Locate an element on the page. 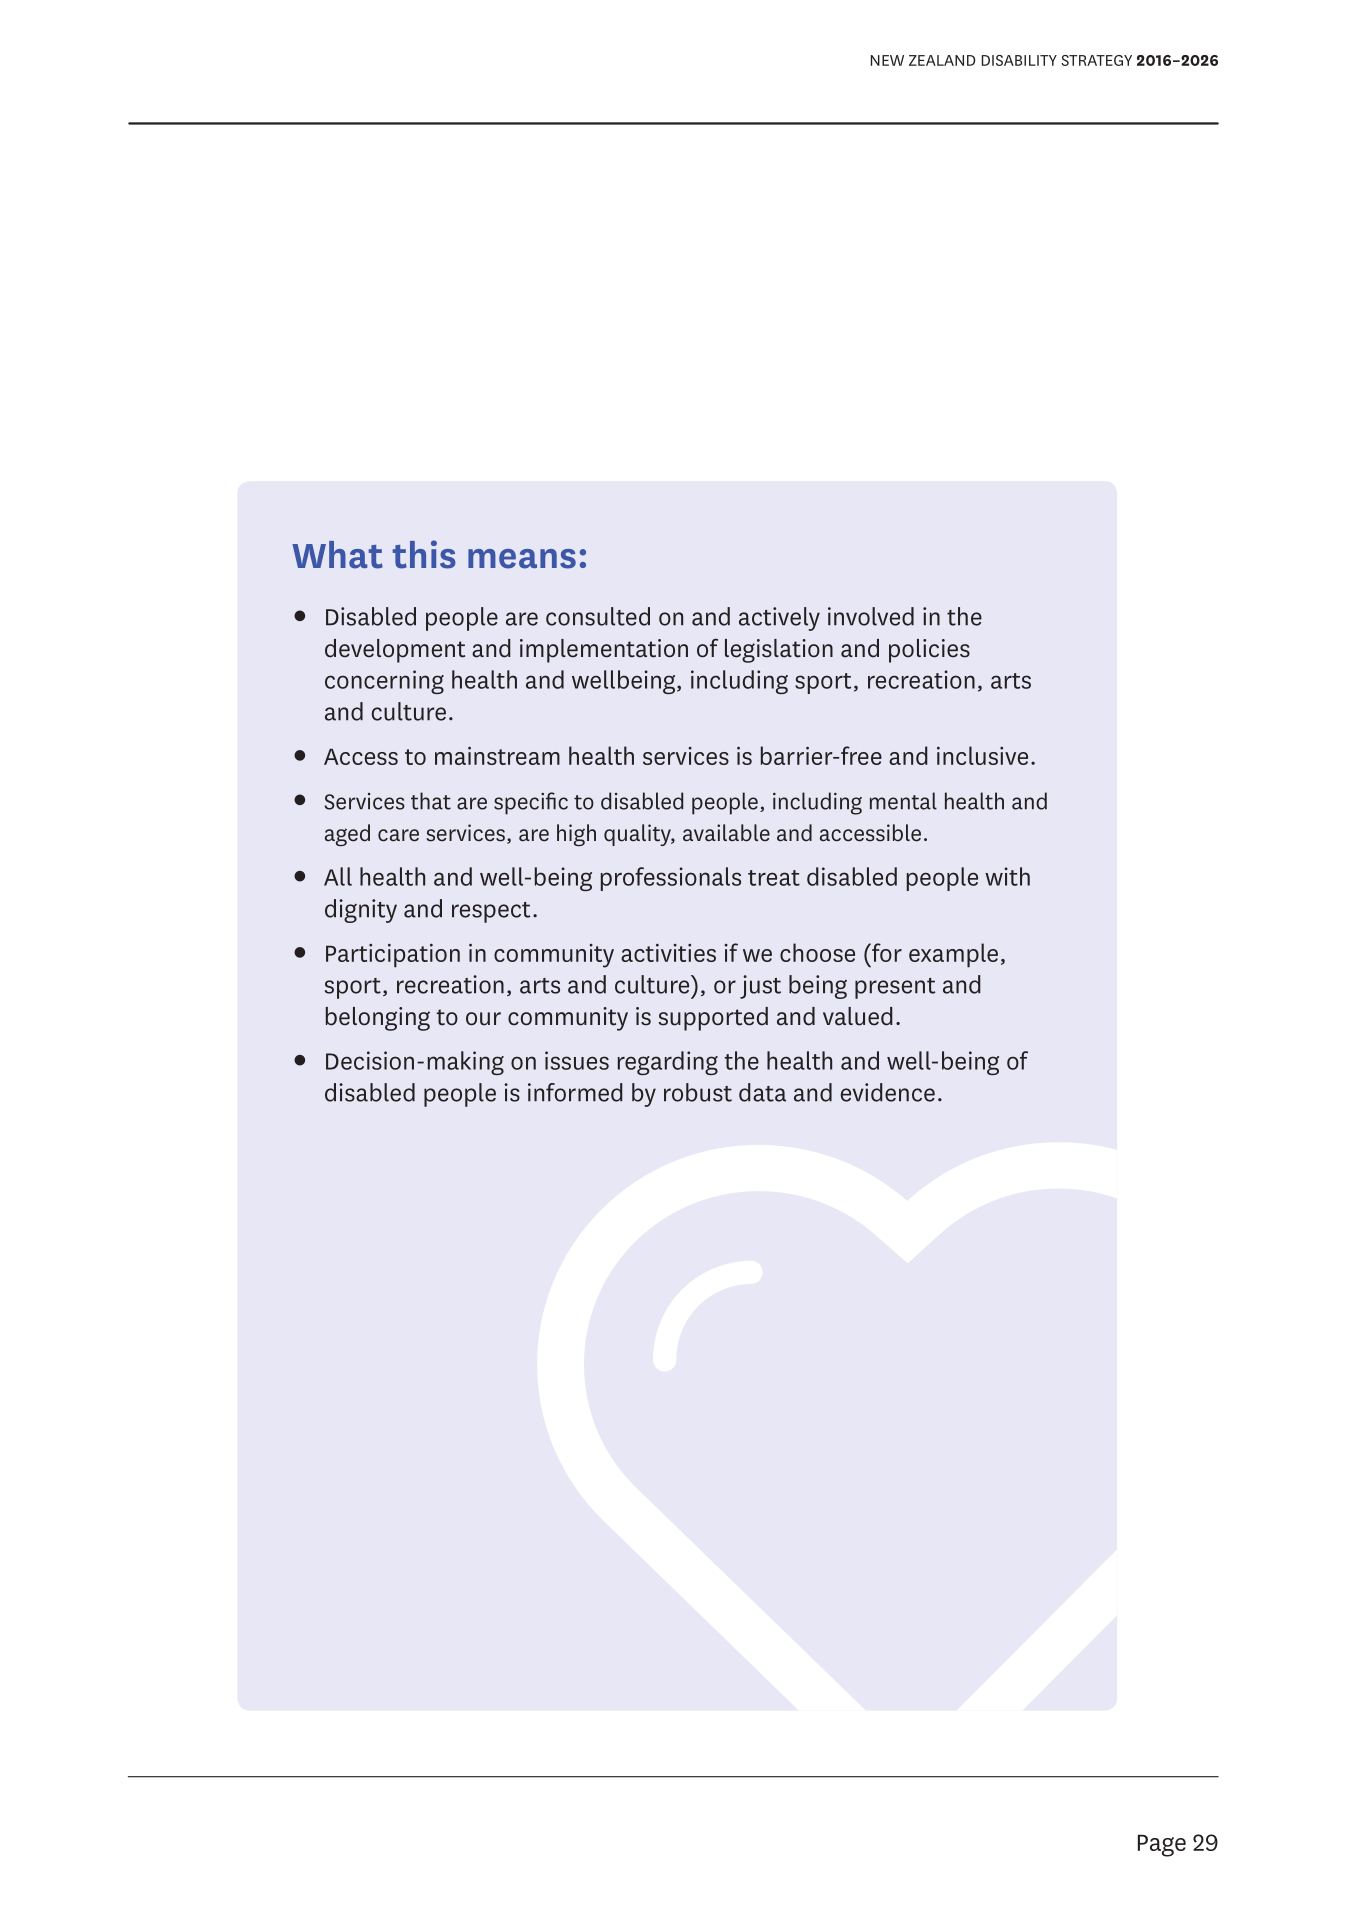  with is located at coordinates (1007, 876).
